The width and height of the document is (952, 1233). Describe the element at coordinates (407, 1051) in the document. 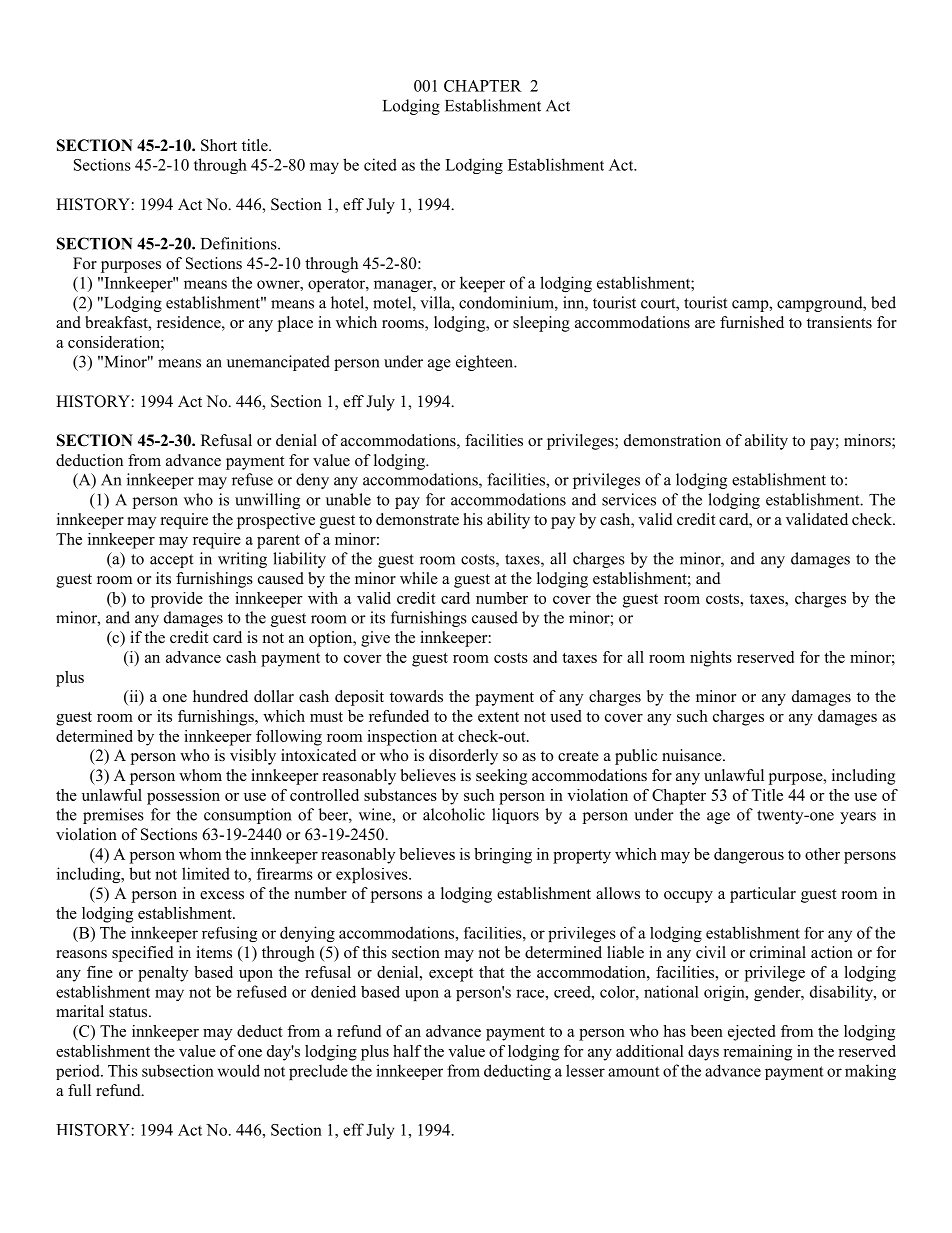

I see `half` at that location.
